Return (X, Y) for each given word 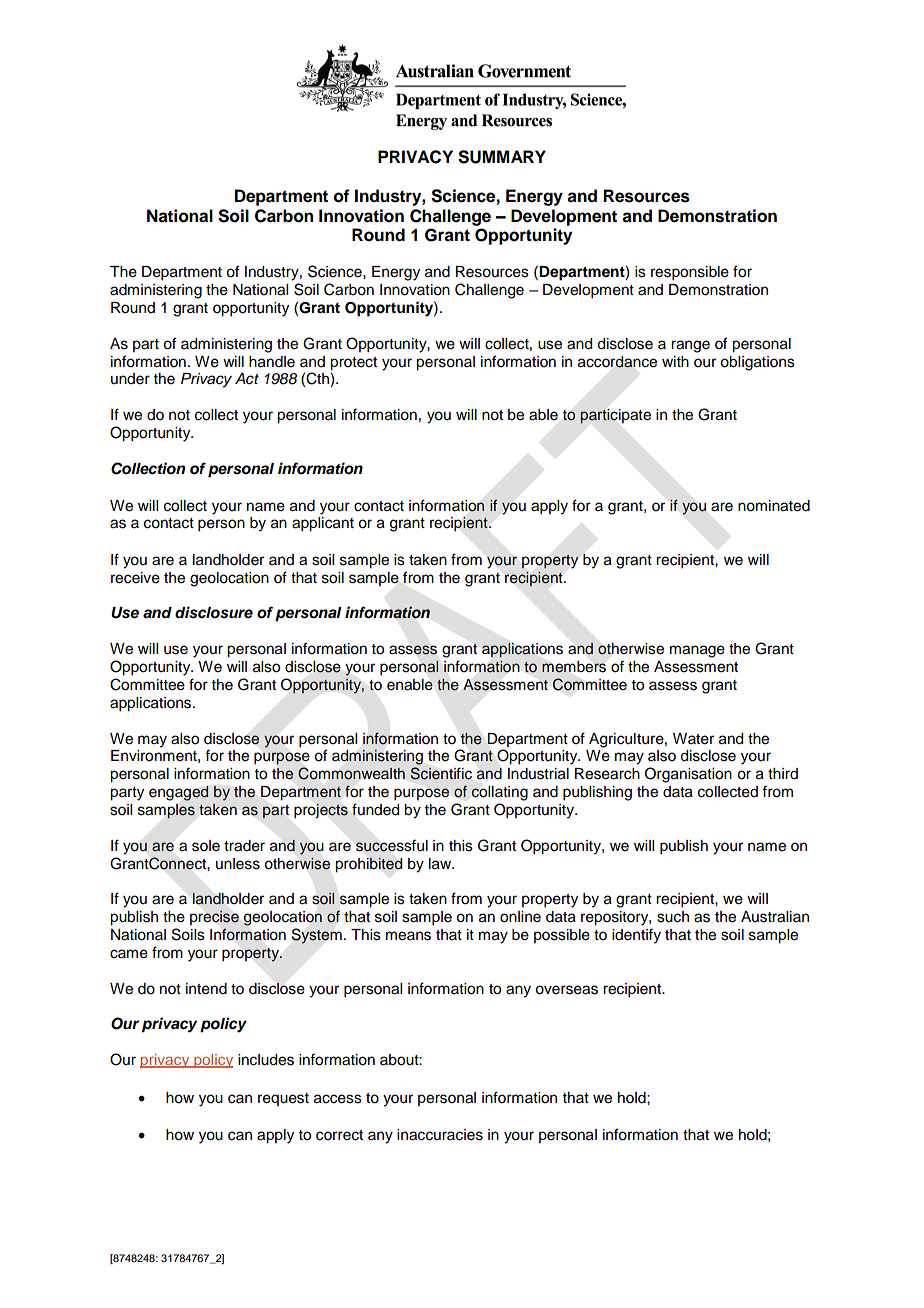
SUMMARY (502, 157)
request (283, 1099)
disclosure (214, 612)
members (574, 667)
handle (272, 362)
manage (697, 651)
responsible (690, 273)
